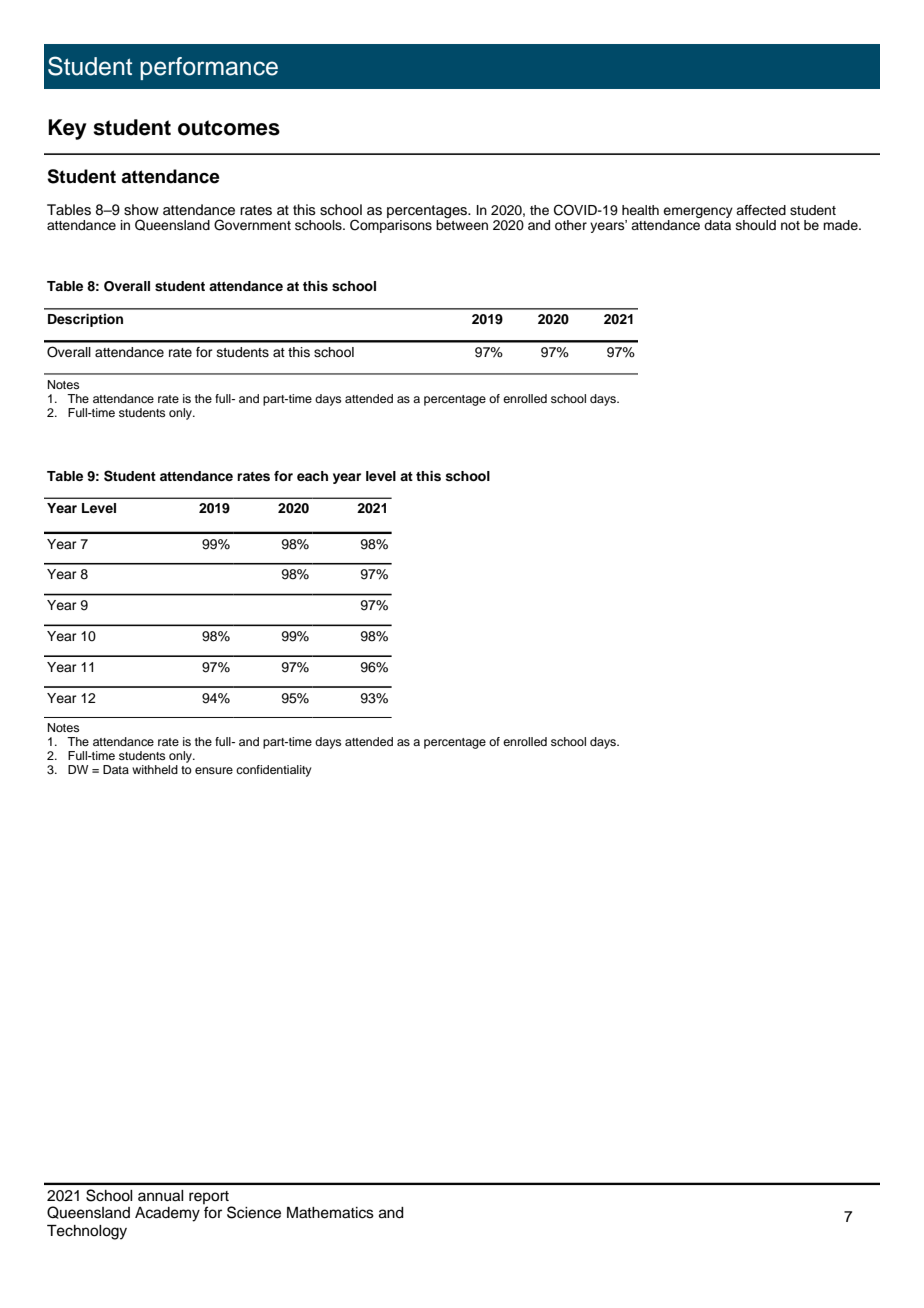 Image resolution: width=924 pixels, height=1308 pixels. I want to click on performance, so click(209, 68).
